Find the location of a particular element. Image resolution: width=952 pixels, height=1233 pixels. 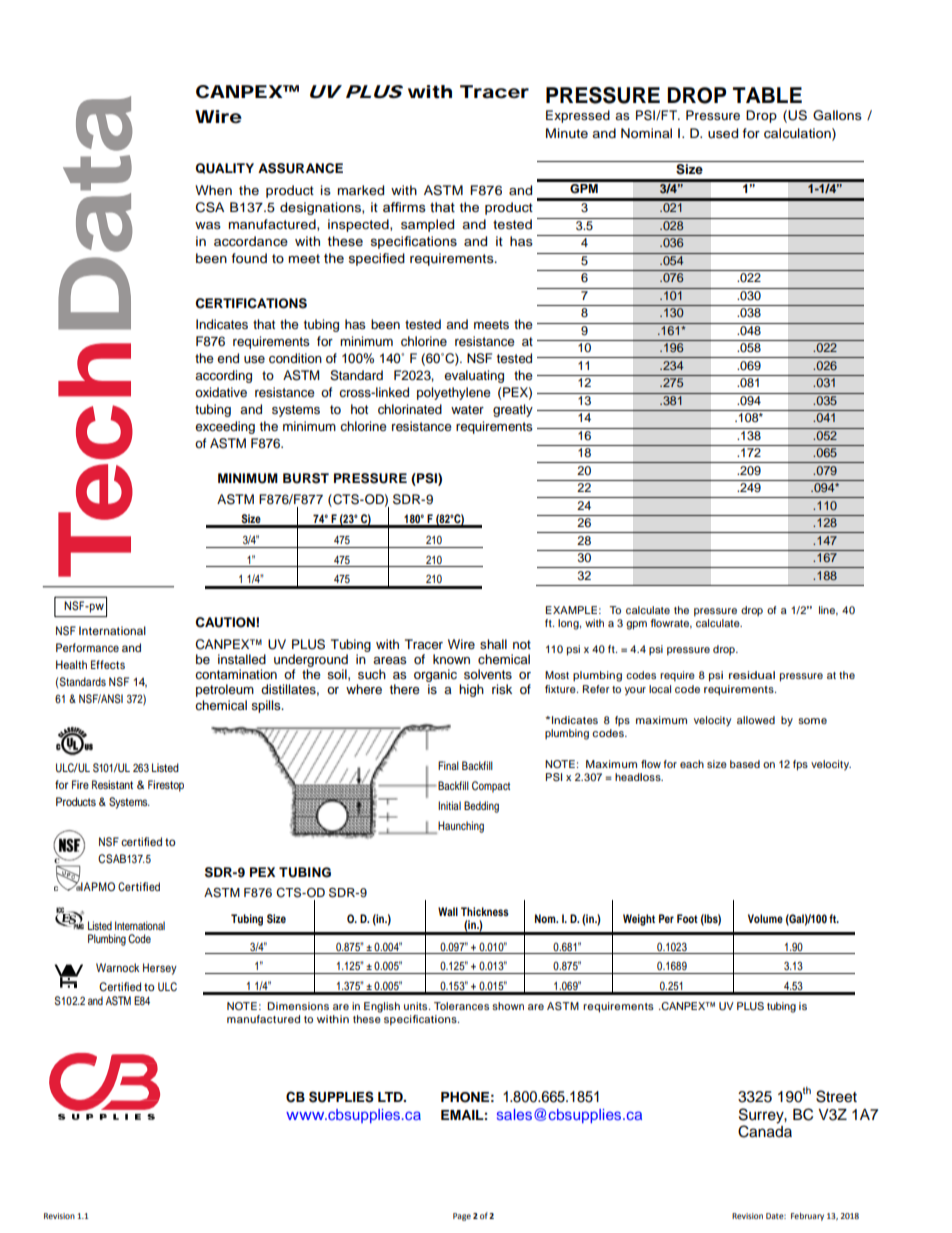

water is located at coordinates (467, 409).
